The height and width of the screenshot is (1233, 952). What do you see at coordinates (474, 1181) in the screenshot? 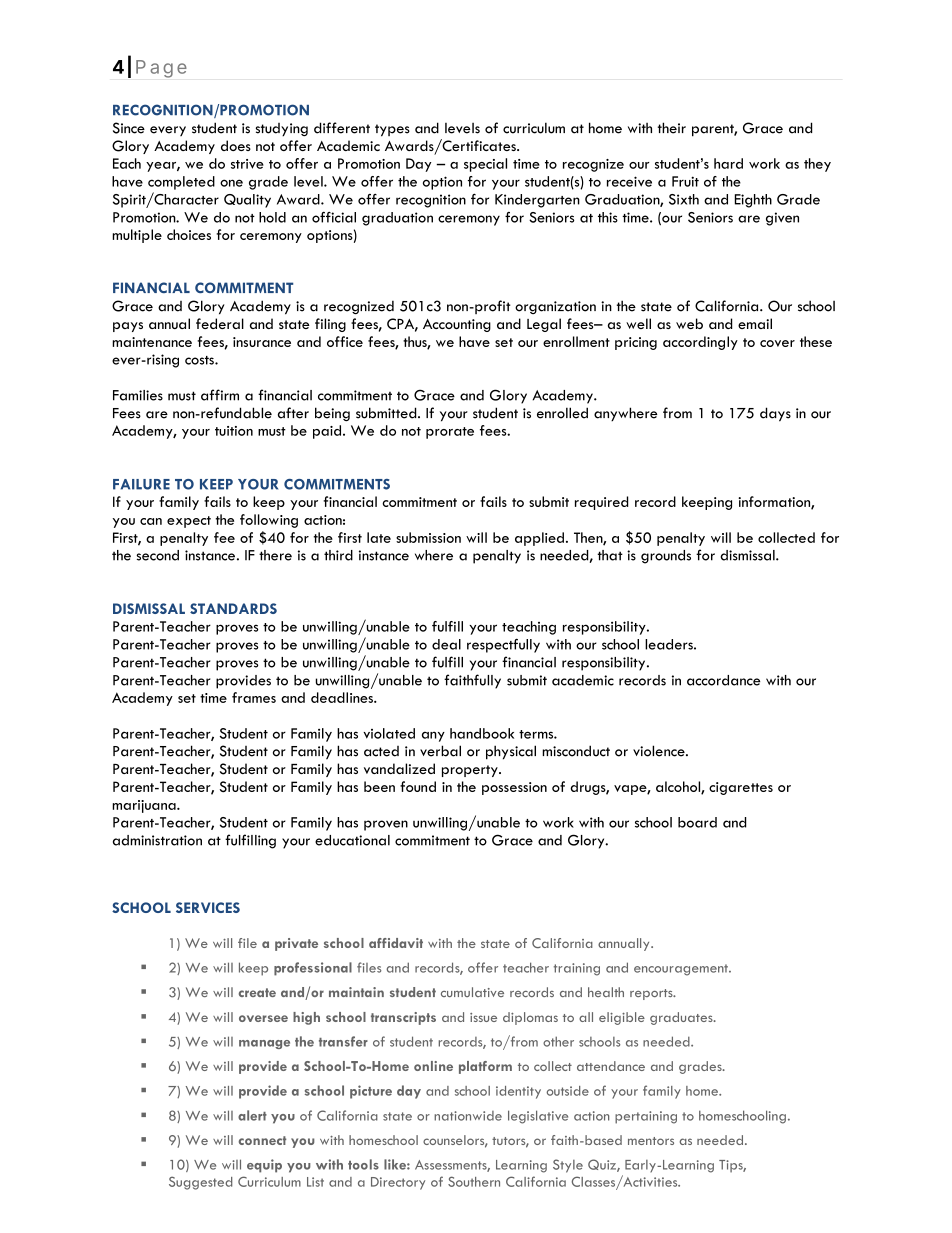
I see `Southern` at bounding box center [474, 1181].
